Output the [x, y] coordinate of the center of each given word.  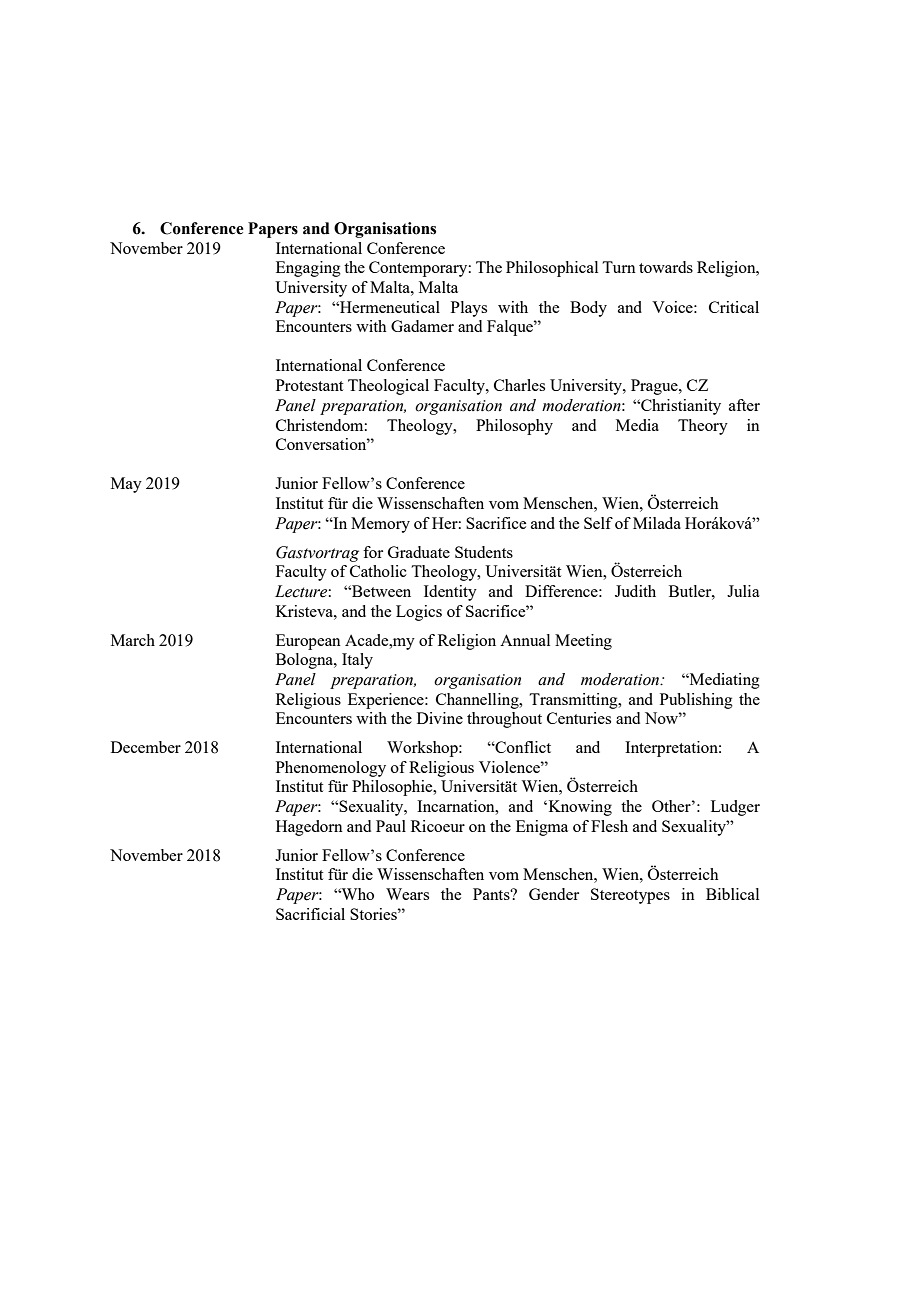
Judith [635, 591]
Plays [469, 309]
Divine [440, 718]
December [146, 747]
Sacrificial [310, 914]
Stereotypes [630, 896]
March [133, 640]
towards [666, 267]
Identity [450, 593]
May [126, 485]
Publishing [696, 701]
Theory [703, 427]
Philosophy [514, 427]
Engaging [308, 269]
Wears [407, 894]
